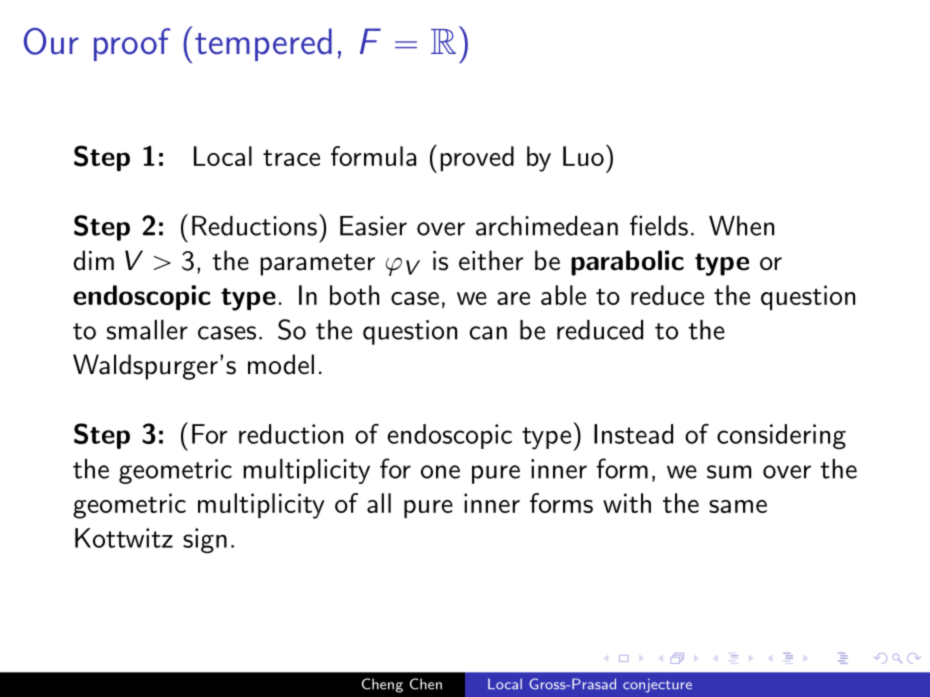 This document has width=930, height=697. Describe the element at coordinates (657, 686) in the document. I see `conjecture` at that location.
